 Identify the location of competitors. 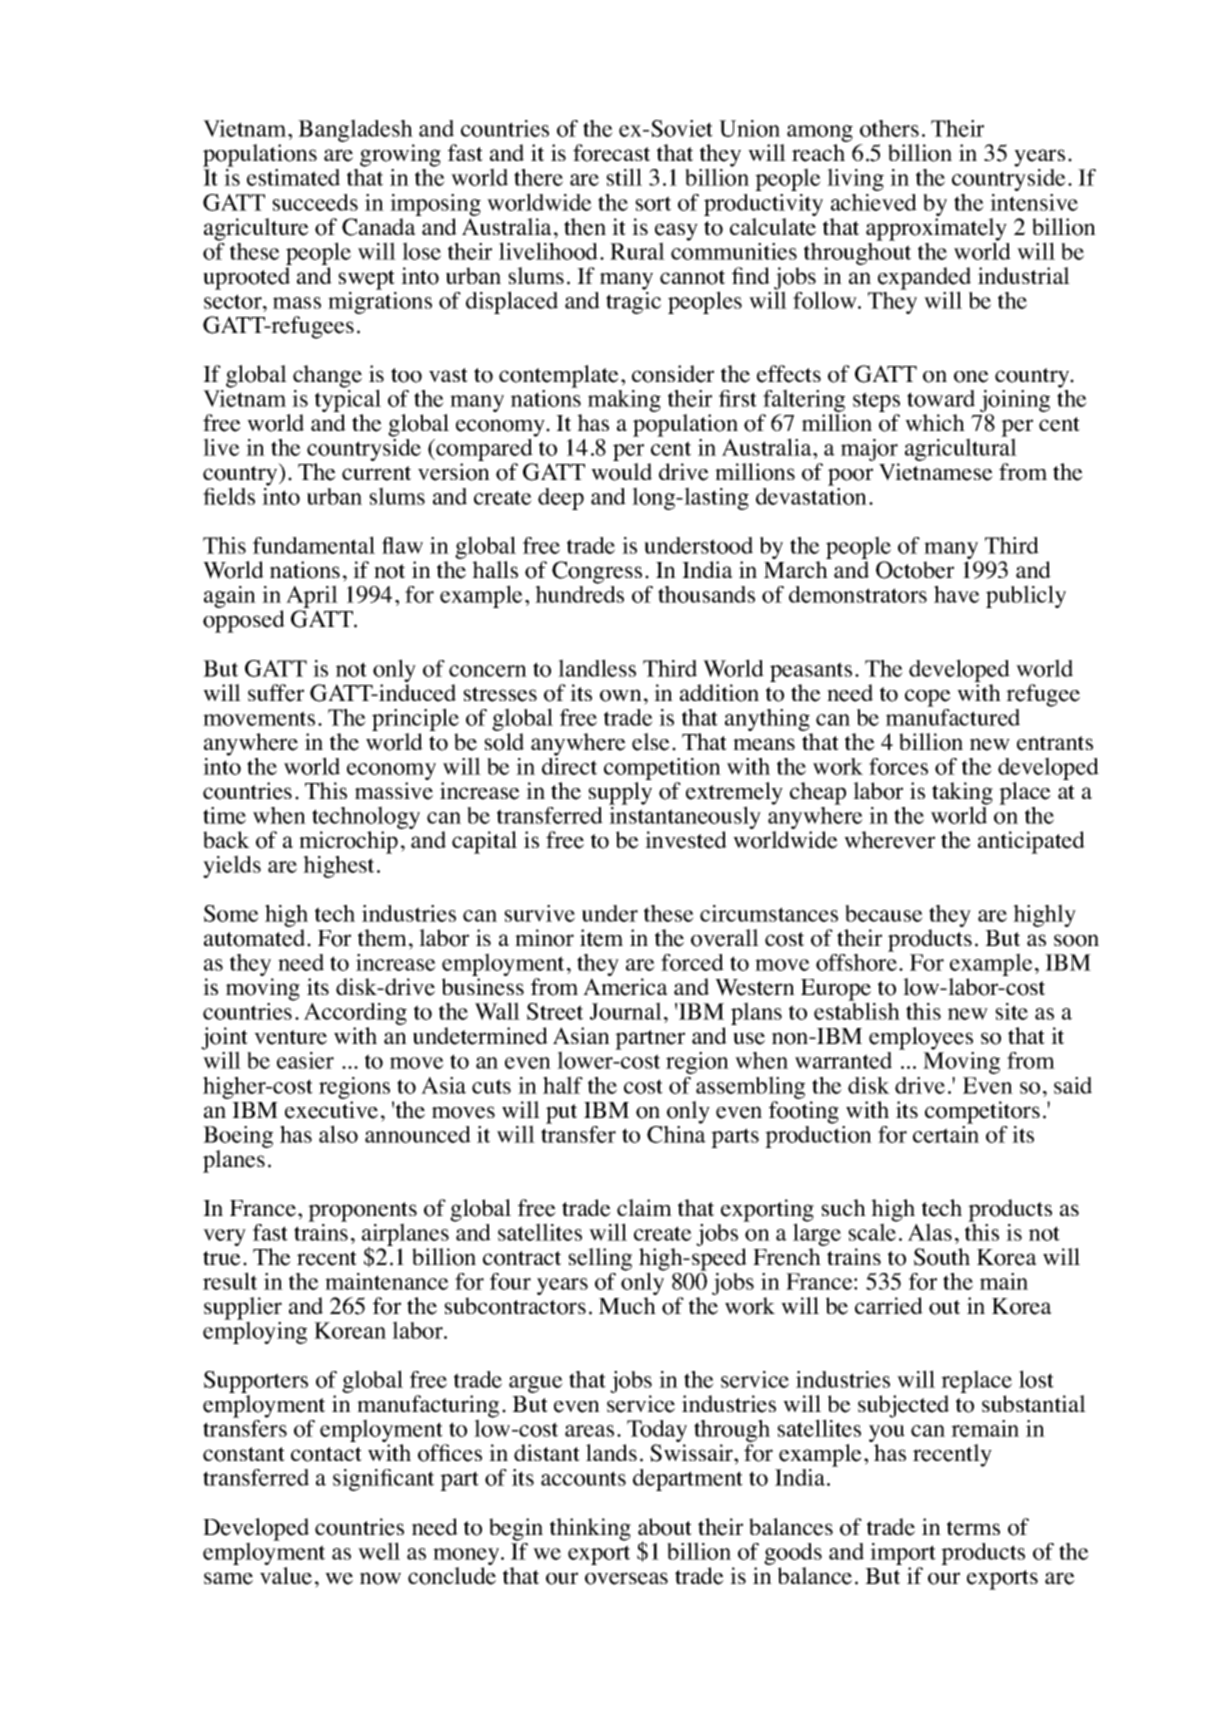
(982, 1112).
